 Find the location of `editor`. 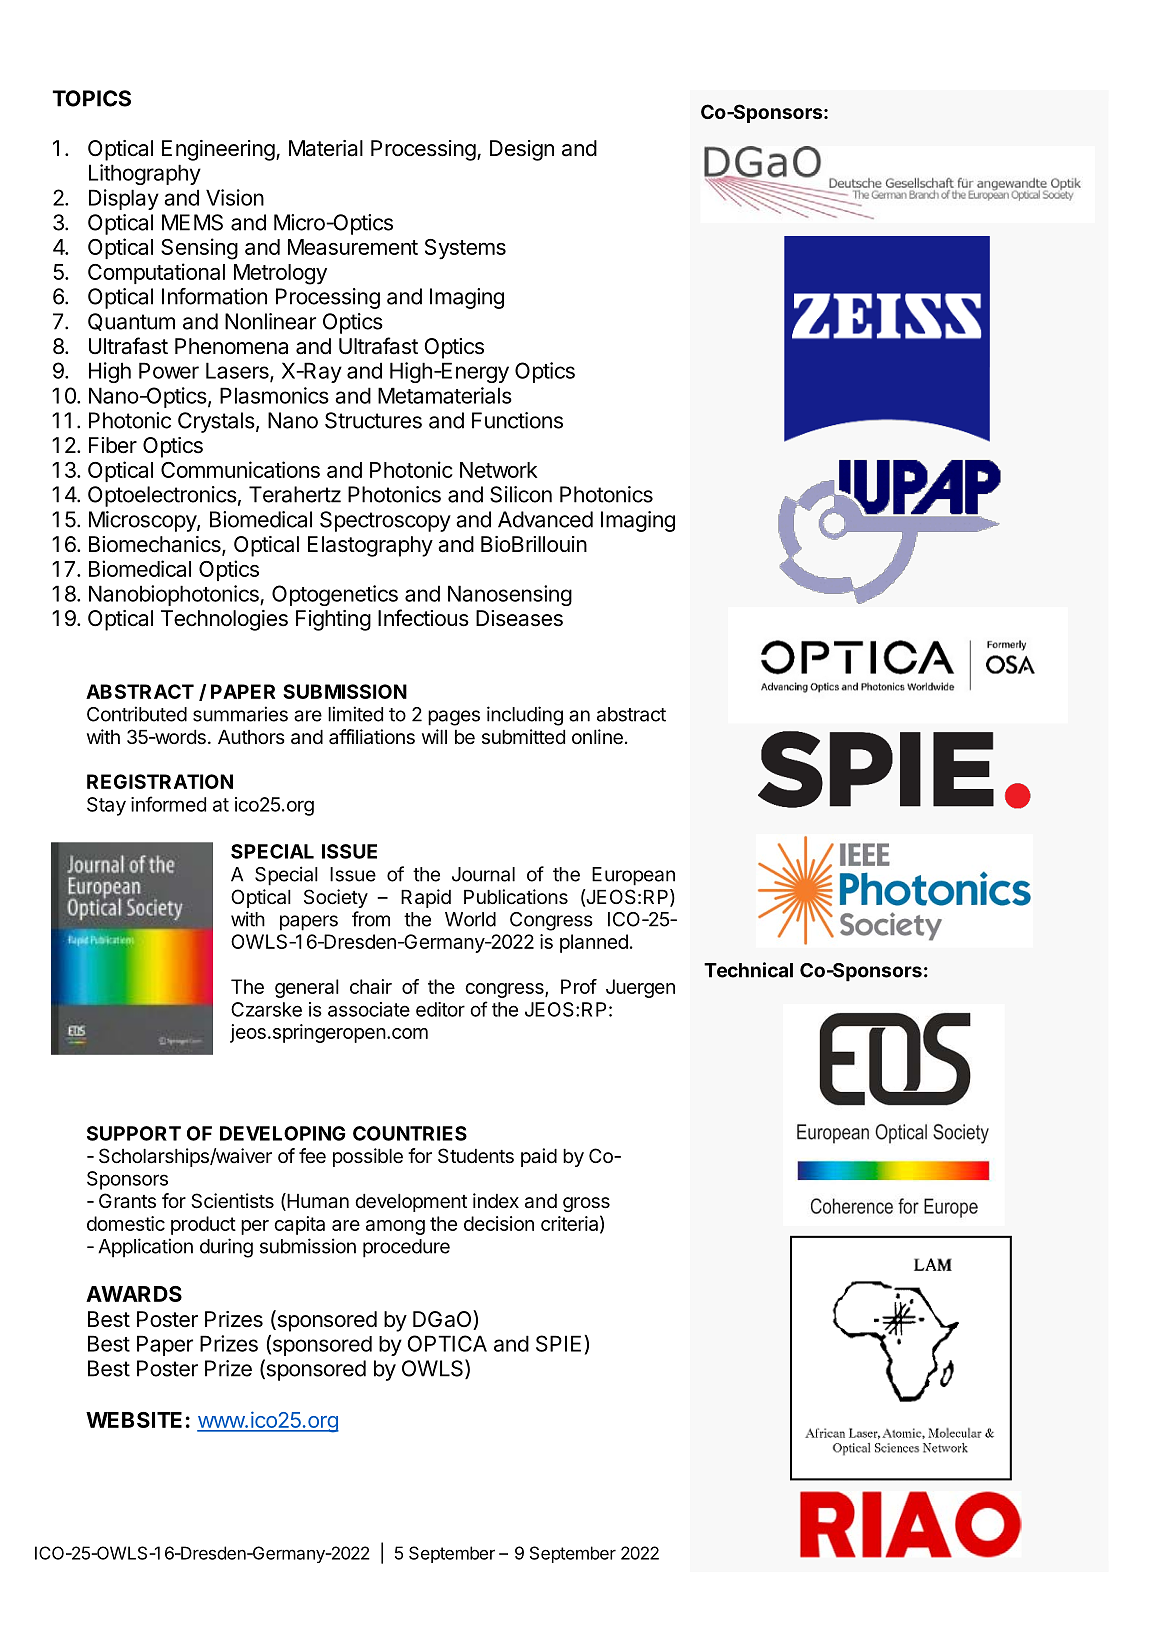

editor is located at coordinates (440, 1009).
